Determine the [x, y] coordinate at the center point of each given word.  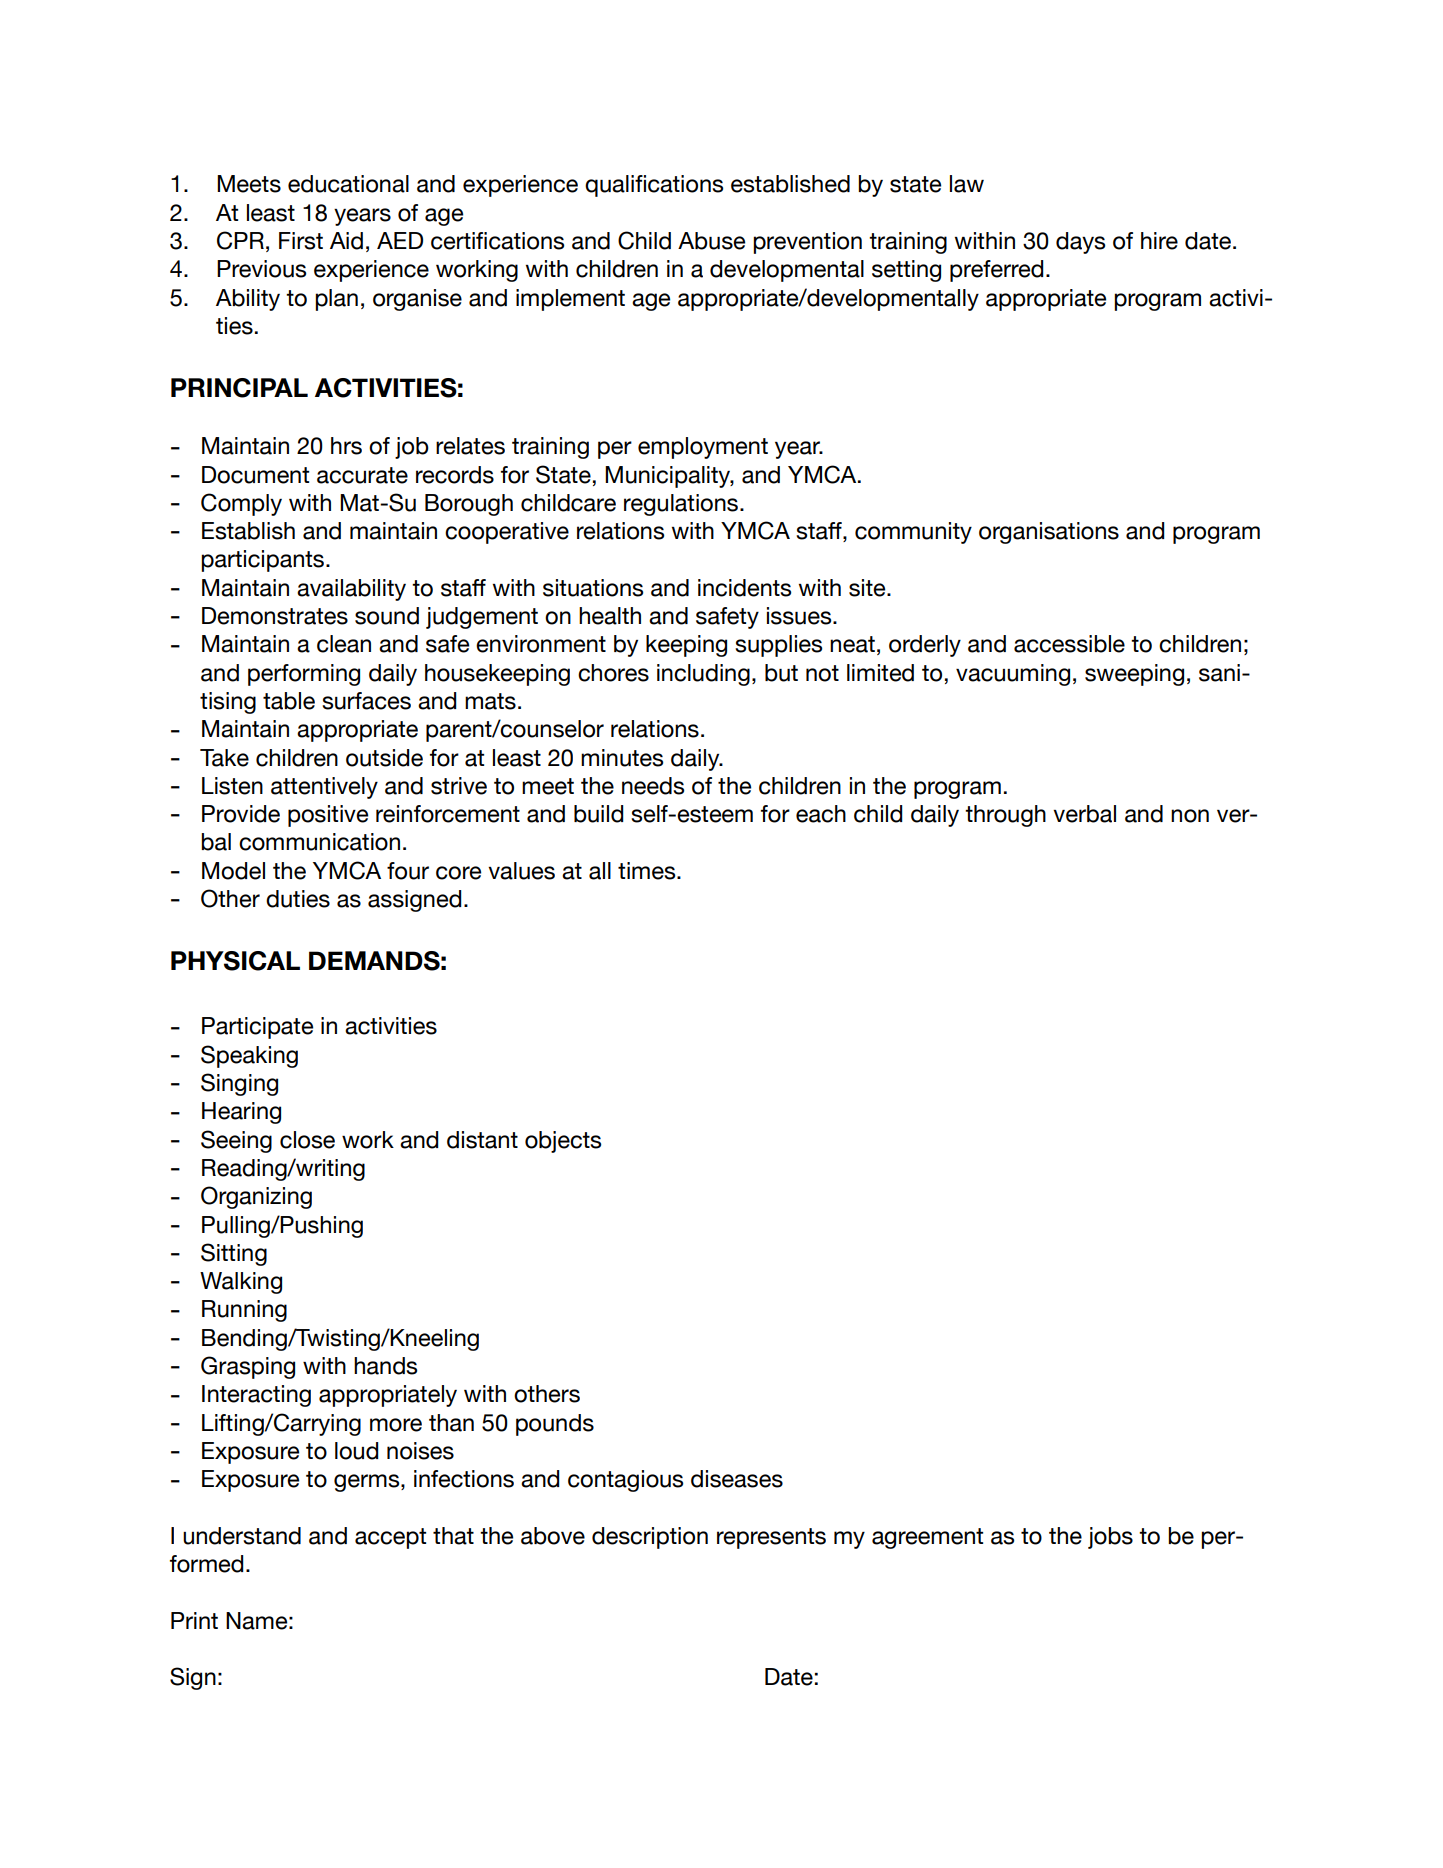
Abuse [711, 241]
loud [356, 1451]
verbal [1084, 814]
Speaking [249, 1056]
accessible [1069, 644]
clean [344, 644]
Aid [346, 241]
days [1080, 243]
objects [563, 1142]
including [703, 675]
